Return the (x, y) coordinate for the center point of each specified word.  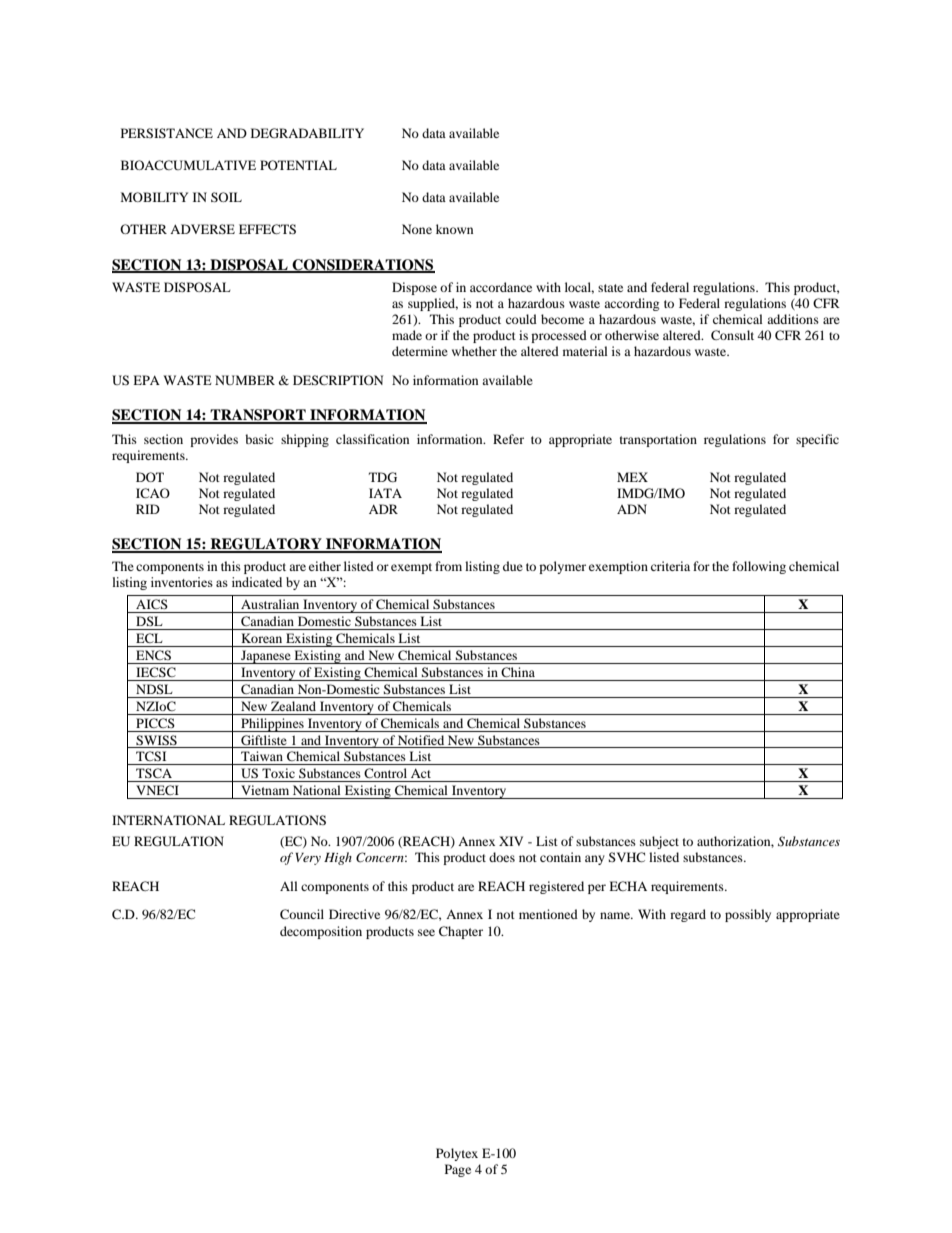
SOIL (226, 197)
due (513, 566)
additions (793, 319)
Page (458, 1170)
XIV (511, 841)
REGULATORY (266, 545)
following (759, 567)
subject (659, 842)
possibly (748, 915)
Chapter (461, 932)
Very (308, 859)
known (454, 229)
